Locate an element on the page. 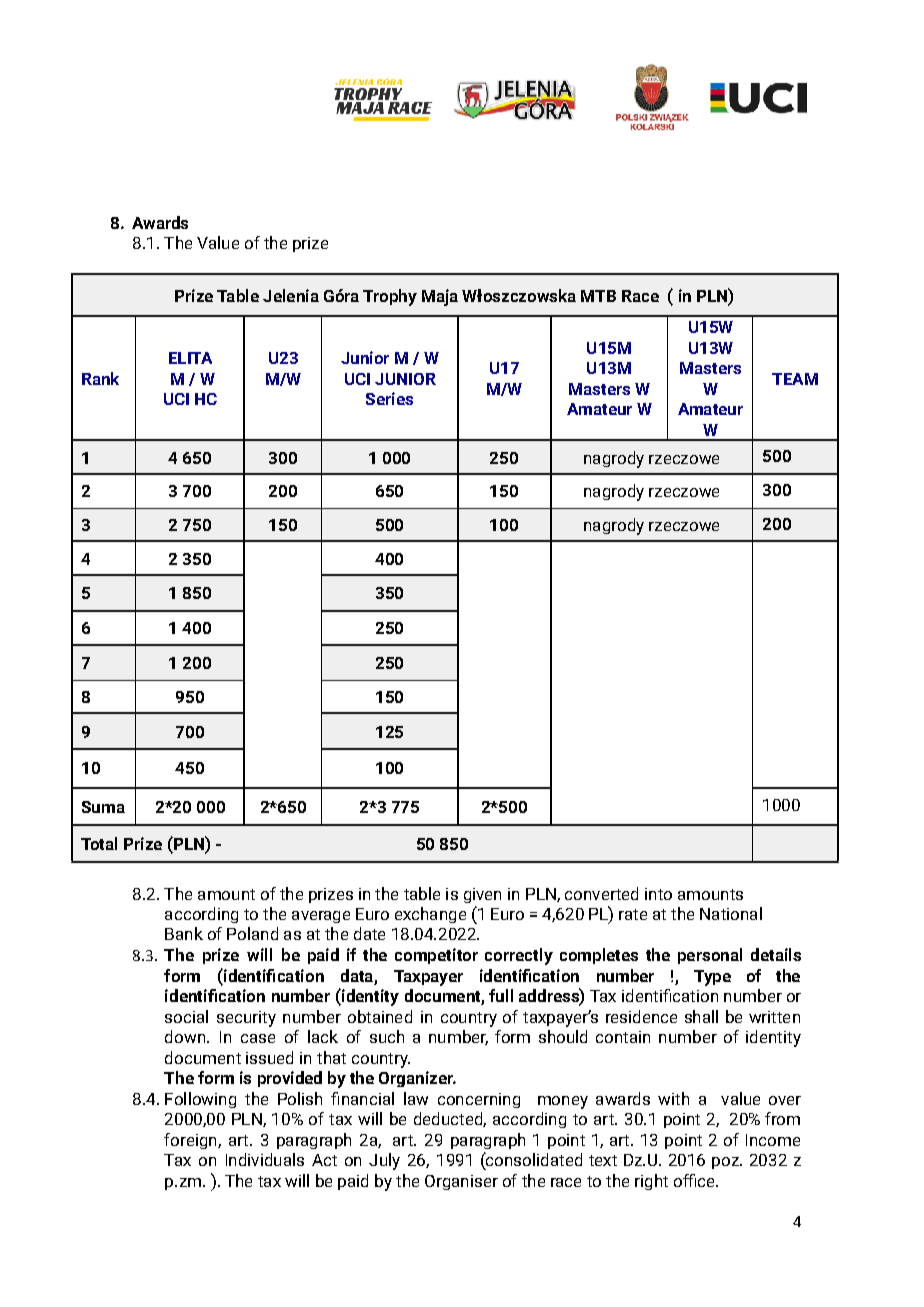 Image resolution: width=924 pixels, height=1307 pixels. MTB is located at coordinates (598, 296).
